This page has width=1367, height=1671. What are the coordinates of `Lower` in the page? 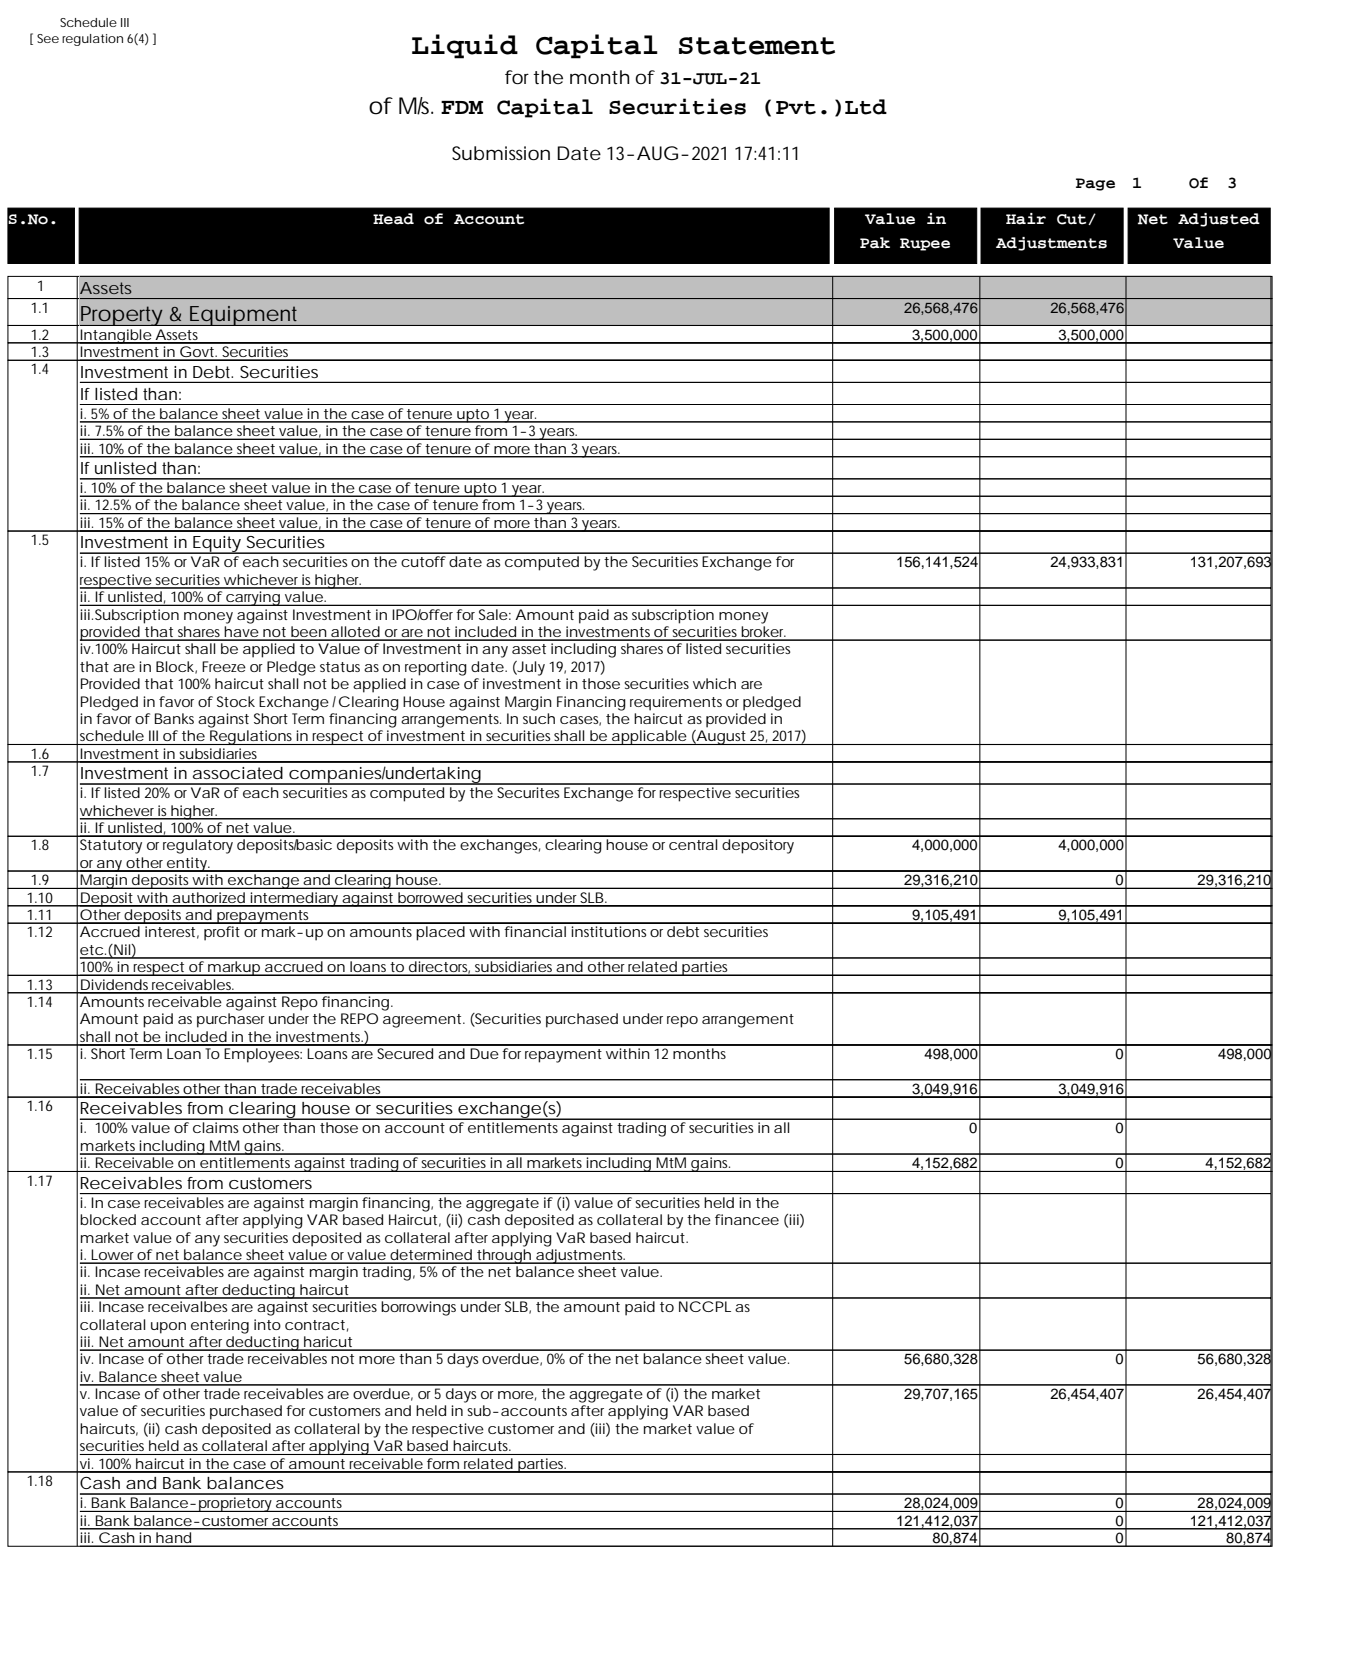 It's located at (112, 1256).
